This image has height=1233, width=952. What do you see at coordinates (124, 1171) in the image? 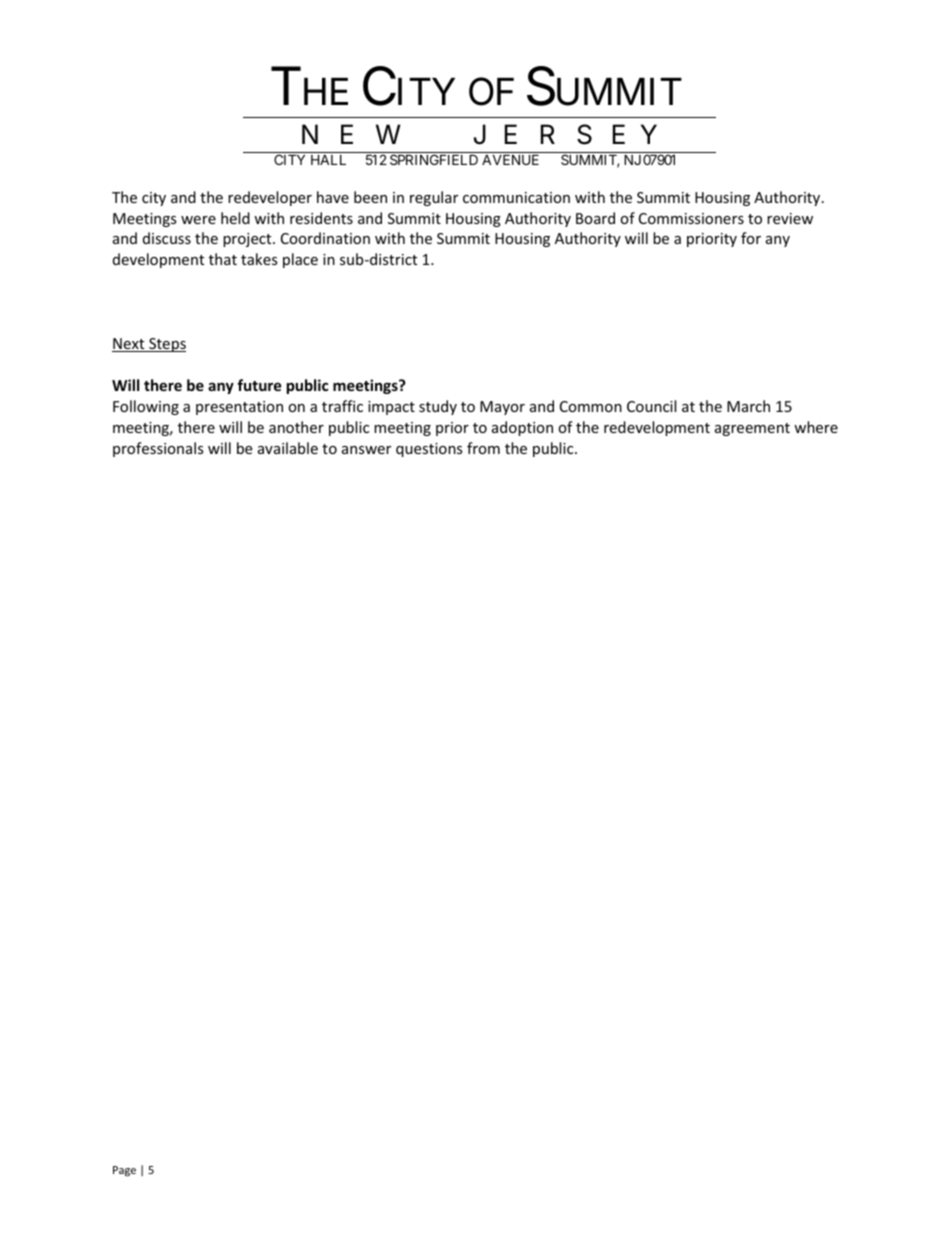
I see `Page` at bounding box center [124, 1171].
